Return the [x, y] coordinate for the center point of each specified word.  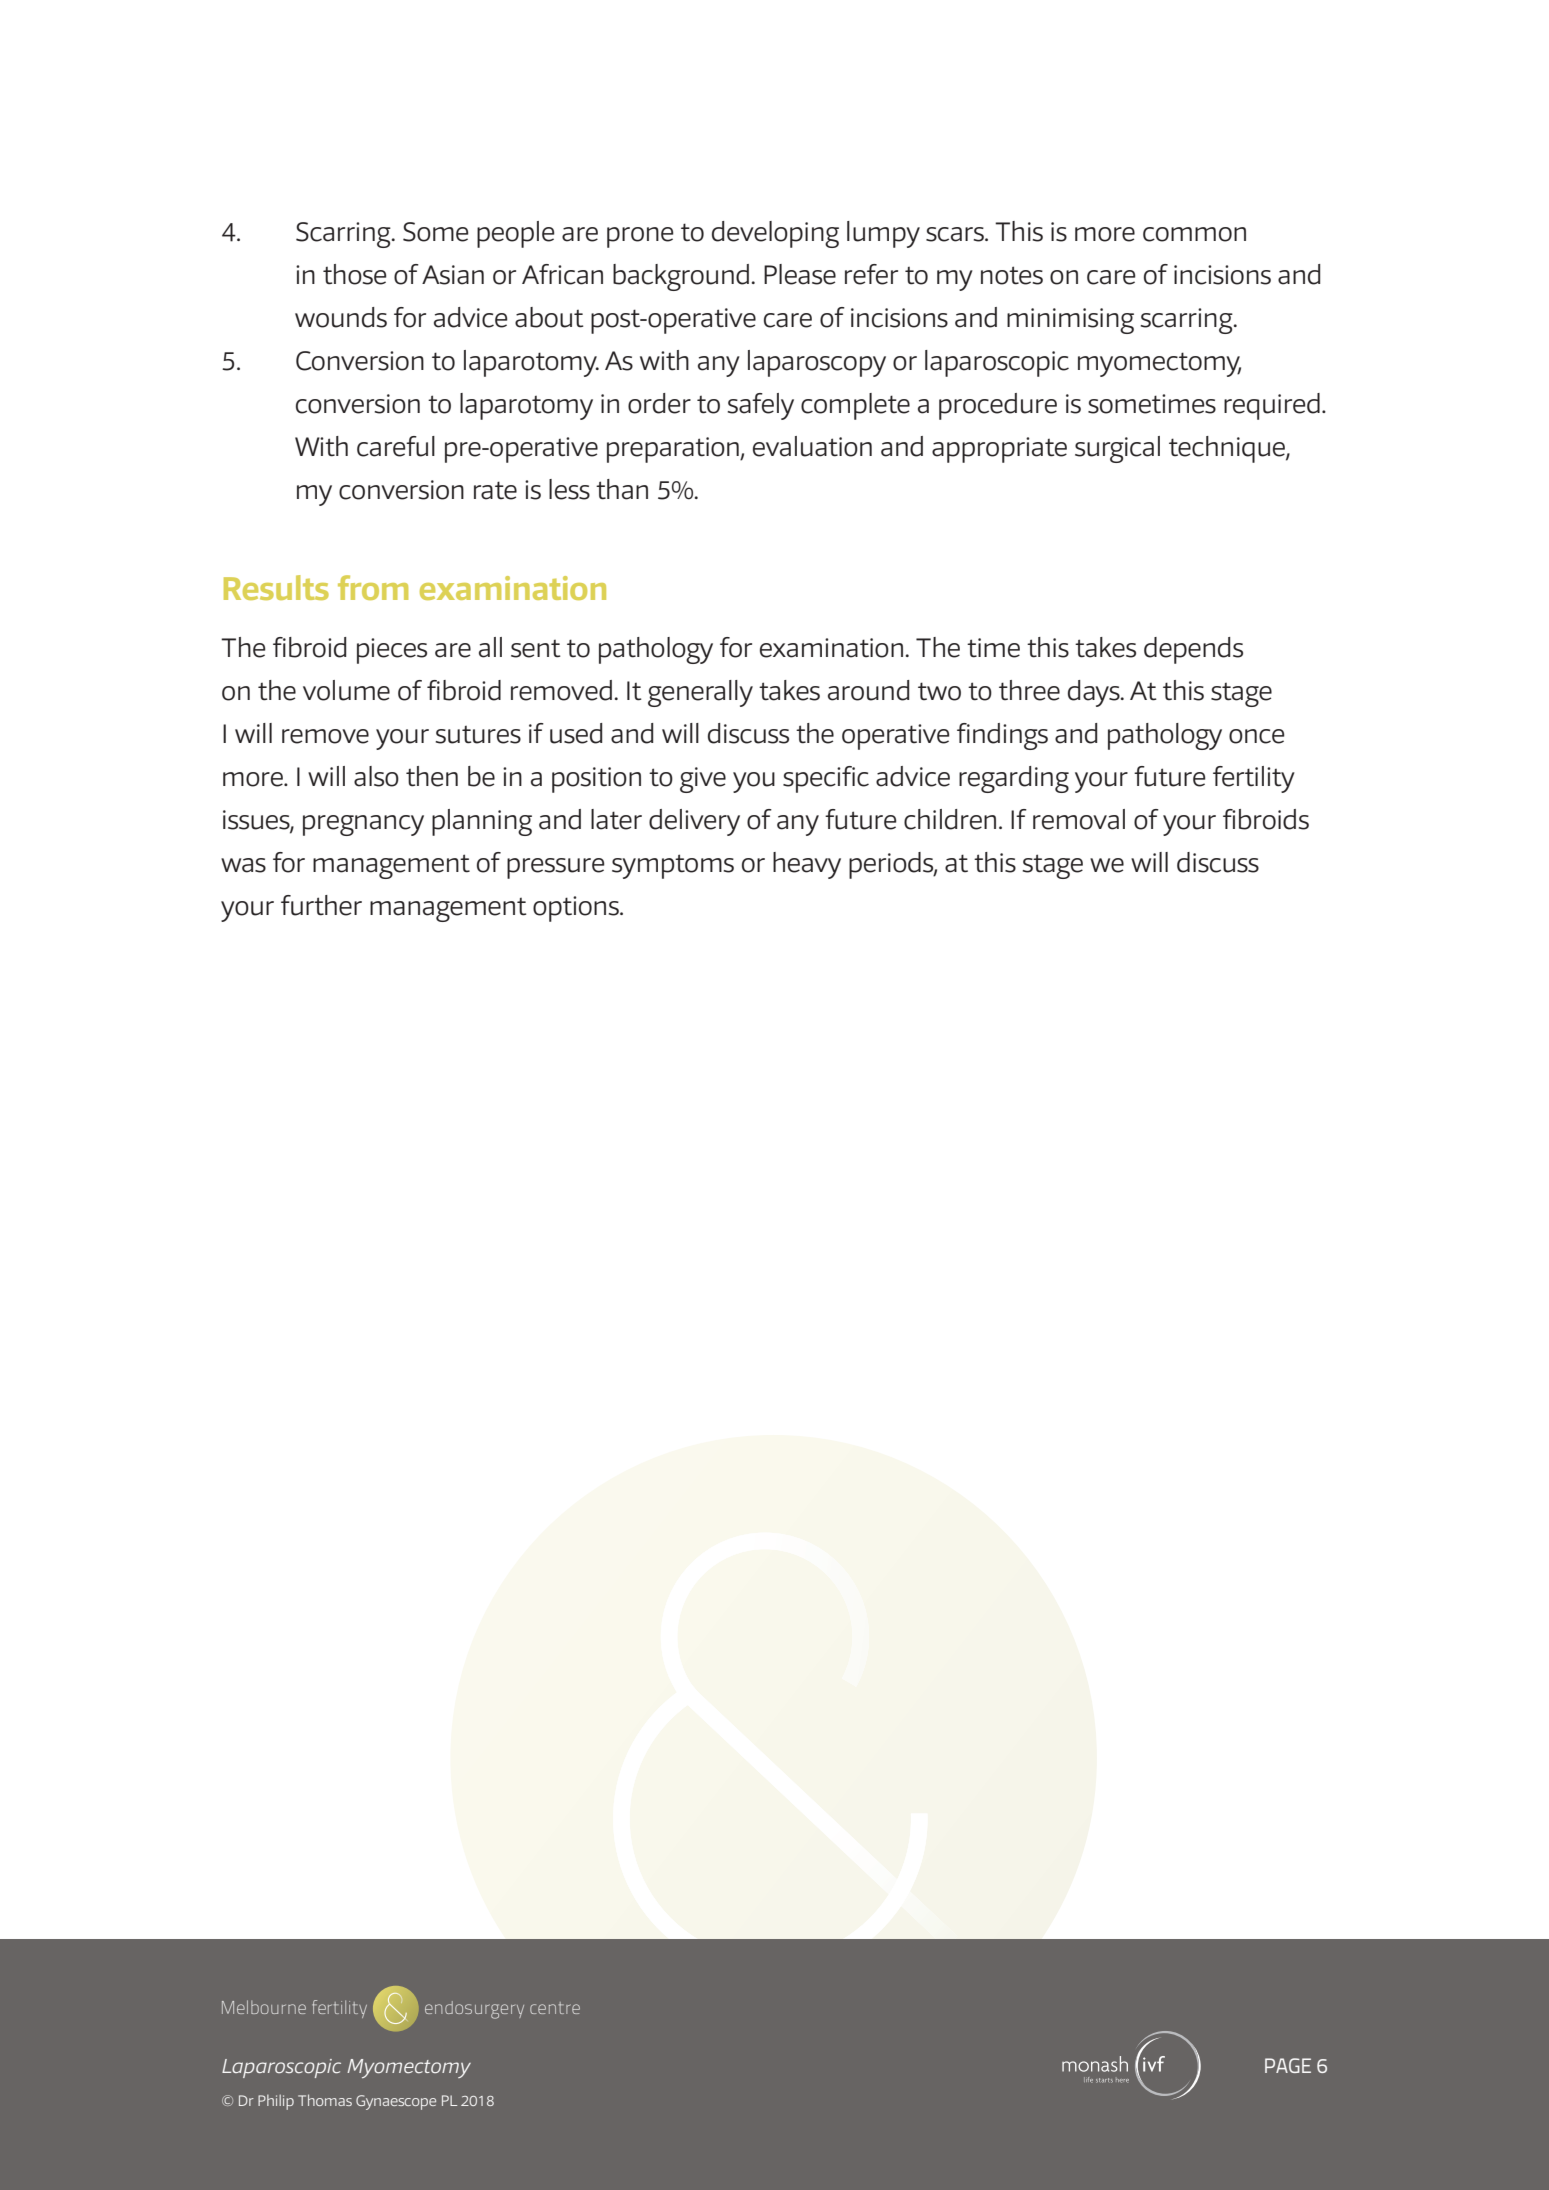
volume [346, 690]
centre [555, 2008]
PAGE [1288, 2065]
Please [800, 274]
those [355, 274]
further [321, 905]
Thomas [325, 2100]
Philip [276, 2102]
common [1194, 234]
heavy [807, 865]
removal [1079, 819]
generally [700, 693]
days [1095, 693]
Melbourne [264, 2007]
